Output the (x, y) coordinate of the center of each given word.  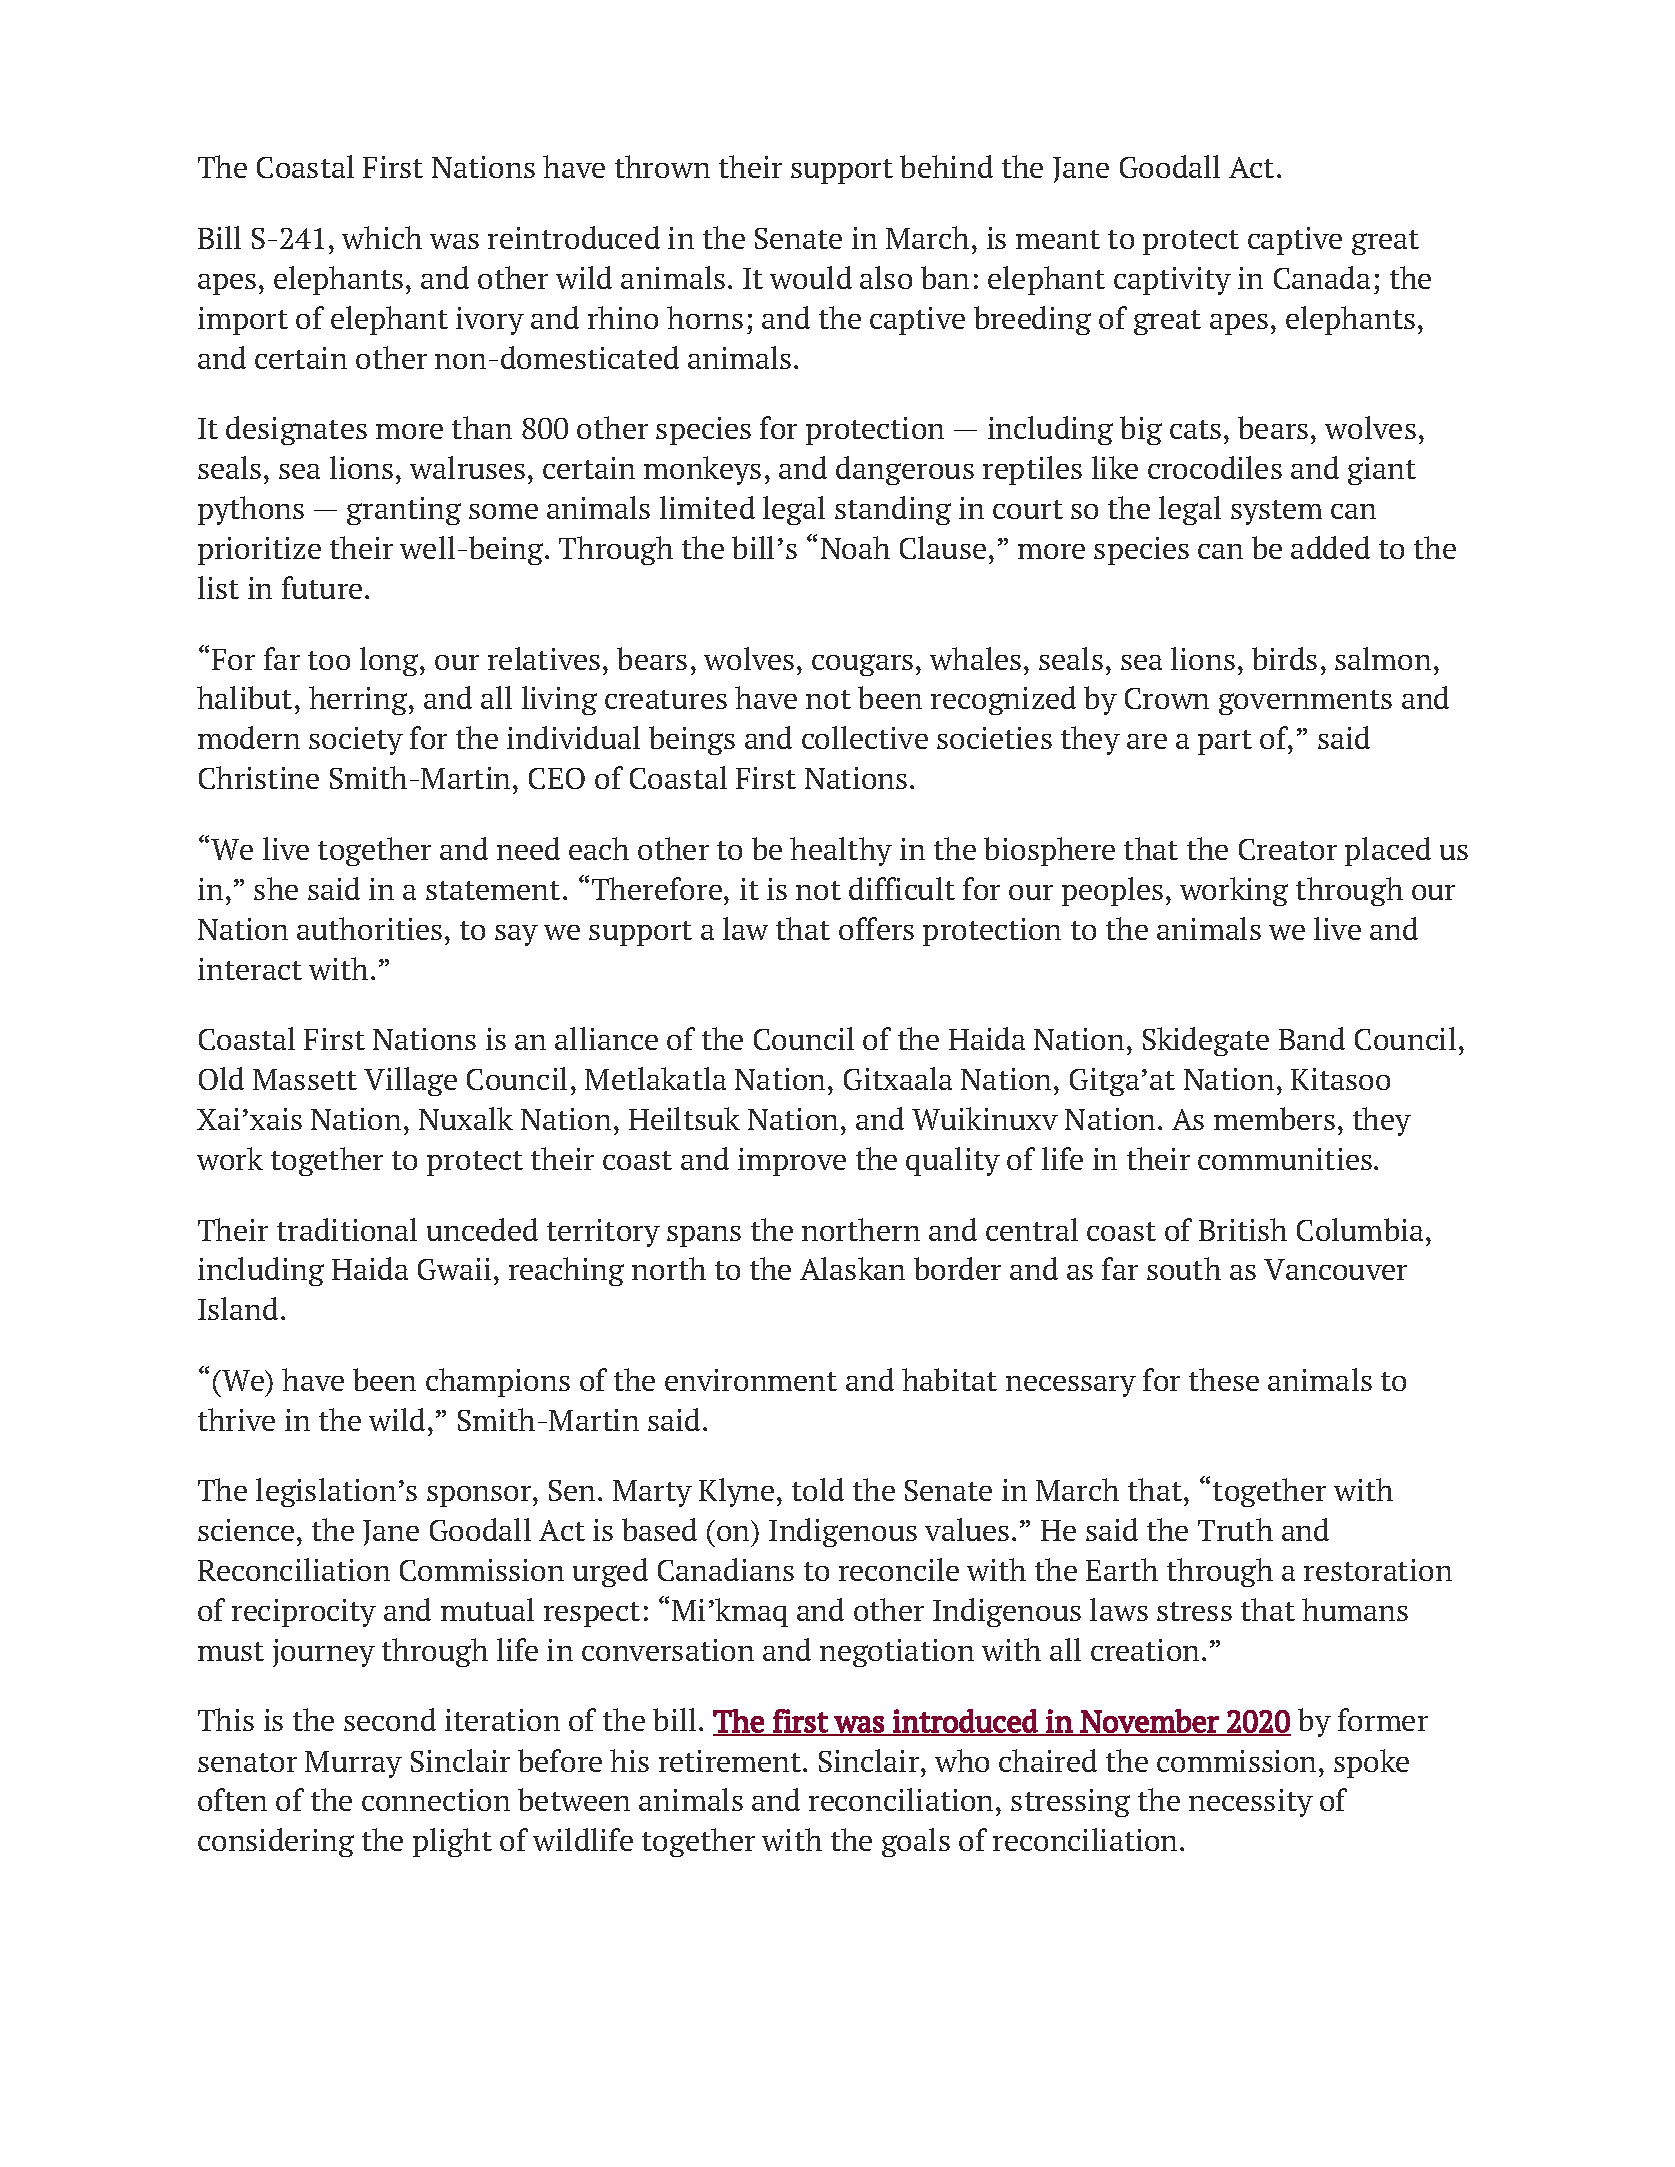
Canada (1322, 277)
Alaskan (852, 1268)
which (382, 237)
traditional (347, 1229)
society (356, 741)
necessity (1251, 1803)
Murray (353, 1764)
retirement (731, 1761)
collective (865, 737)
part (1225, 742)
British (1243, 1229)
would (811, 277)
